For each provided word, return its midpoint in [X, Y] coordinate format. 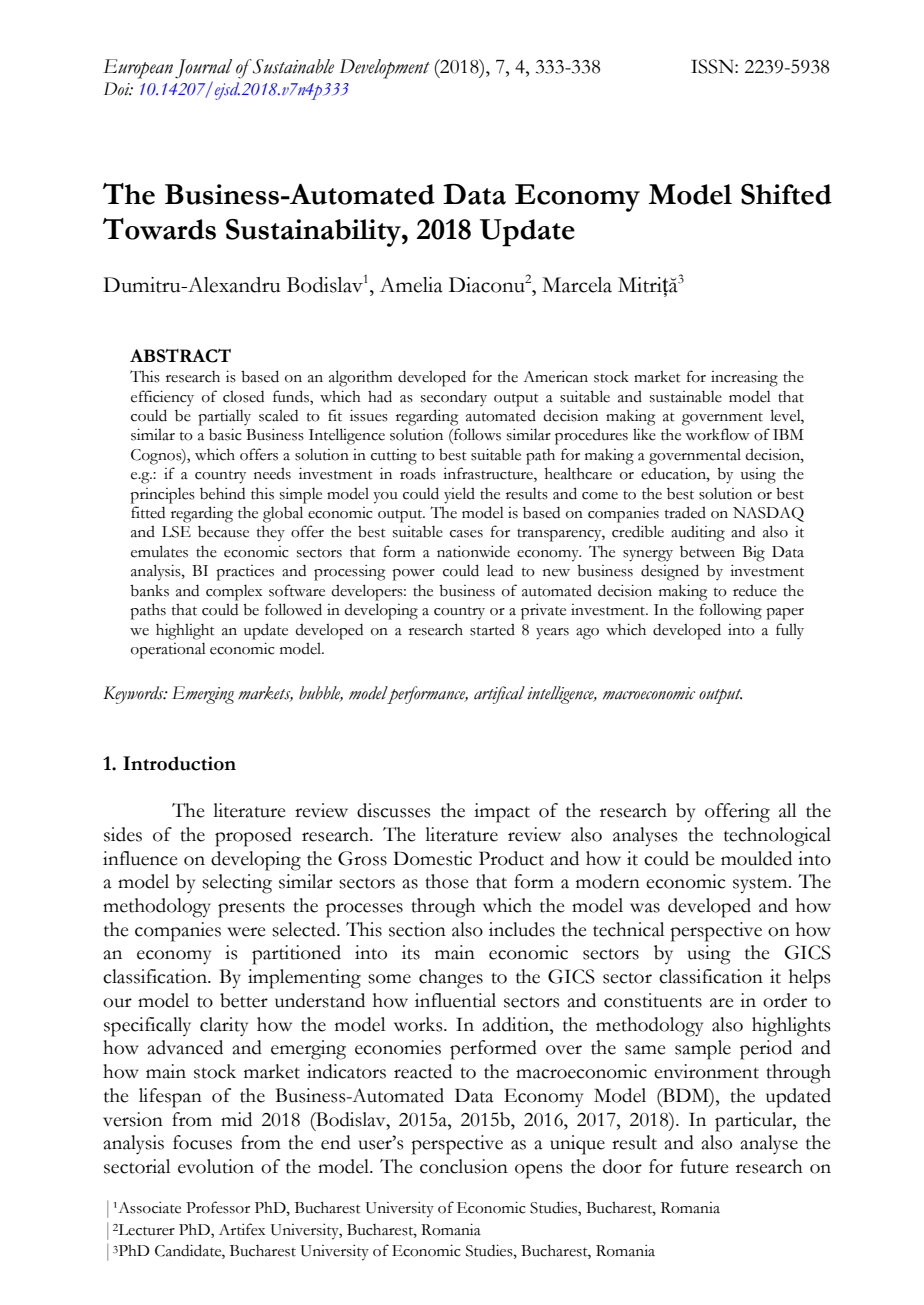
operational [168, 650]
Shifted [786, 194]
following [731, 611]
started [492, 629]
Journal [203, 69]
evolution [216, 1166]
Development [385, 69]
